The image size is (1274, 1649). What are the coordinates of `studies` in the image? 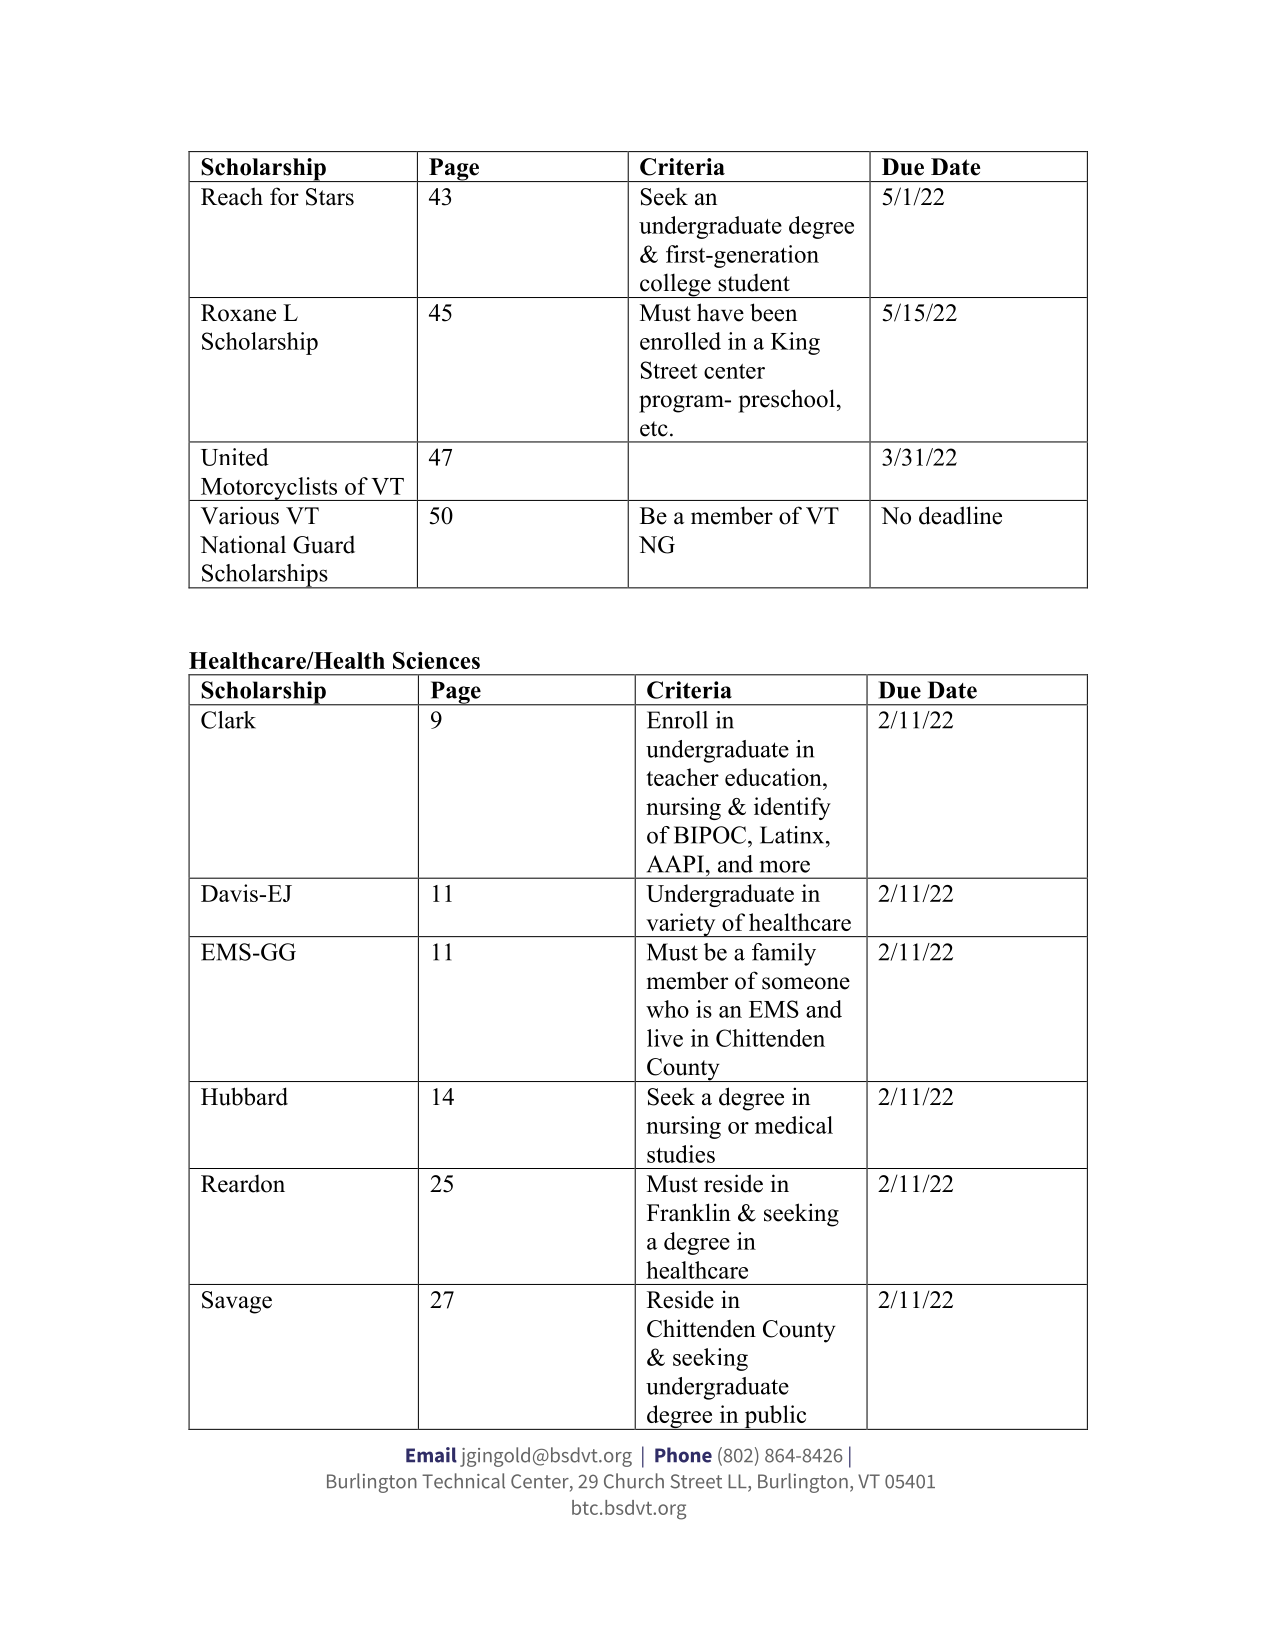 It's located at (681, 1154).
